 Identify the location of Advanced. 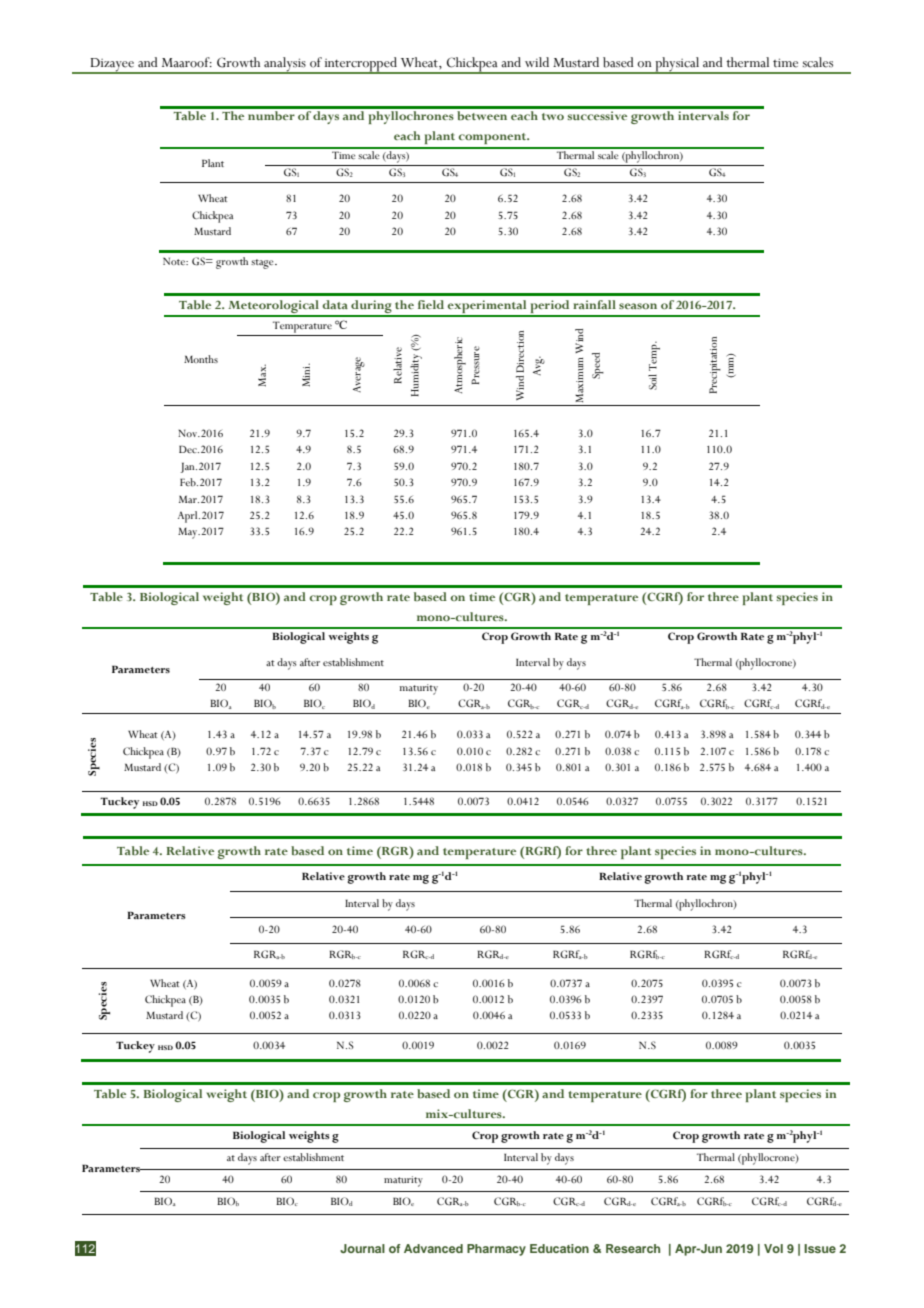
(433, 1248).
